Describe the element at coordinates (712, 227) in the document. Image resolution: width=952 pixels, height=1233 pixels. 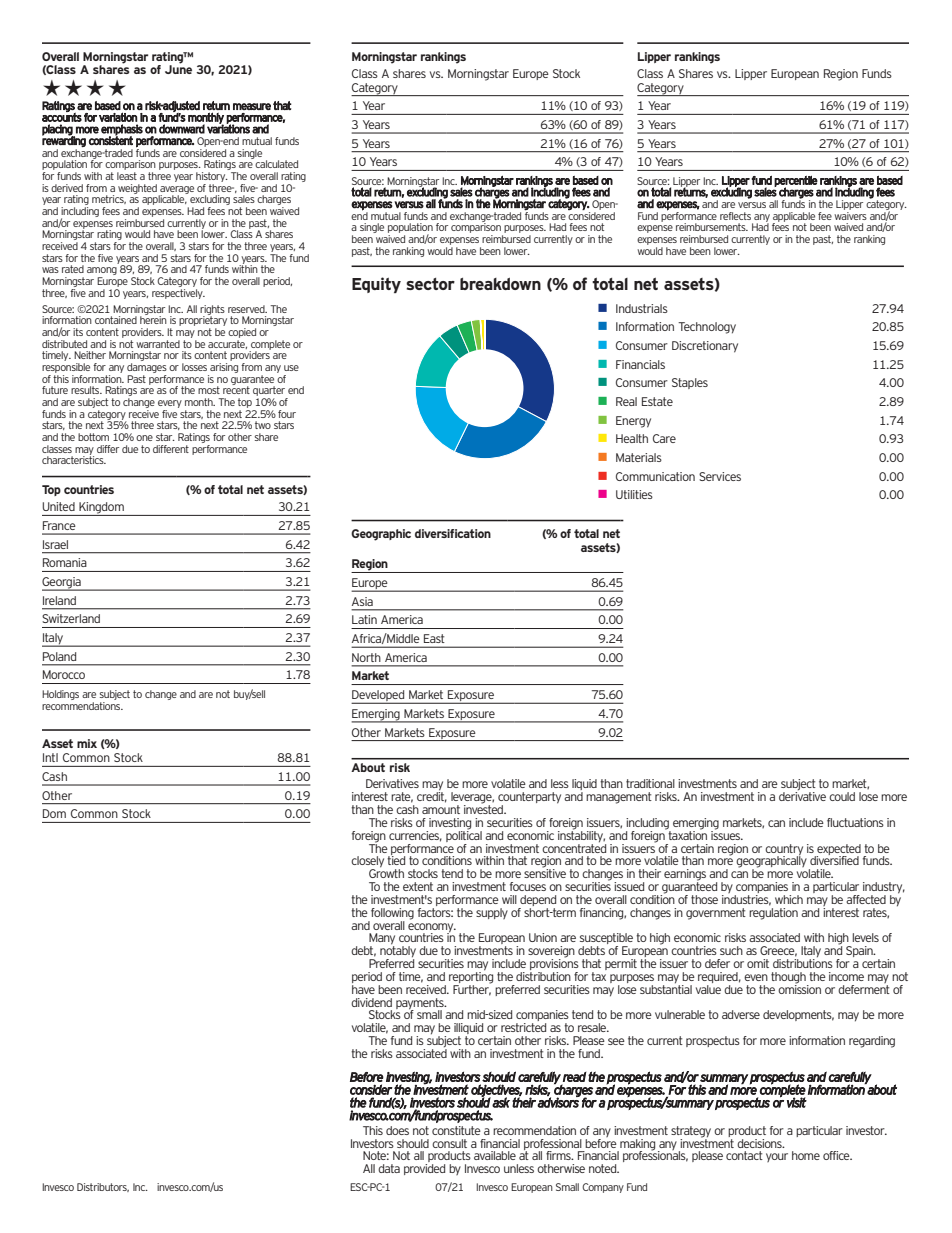
I see `reimbursements` at that location.
